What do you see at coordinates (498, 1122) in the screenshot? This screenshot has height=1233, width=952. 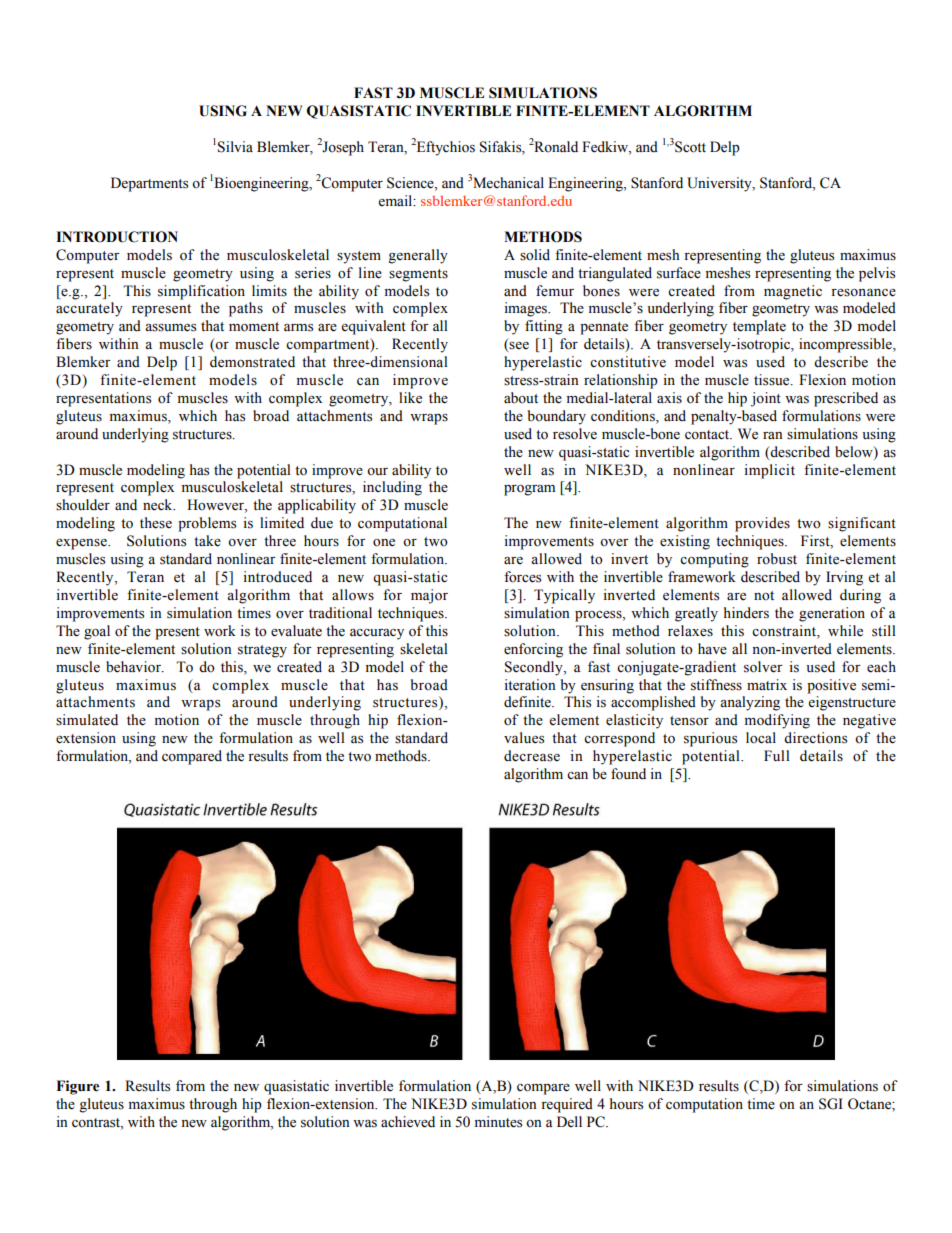 I see `minutes` at bounding box center [498, 1122].
